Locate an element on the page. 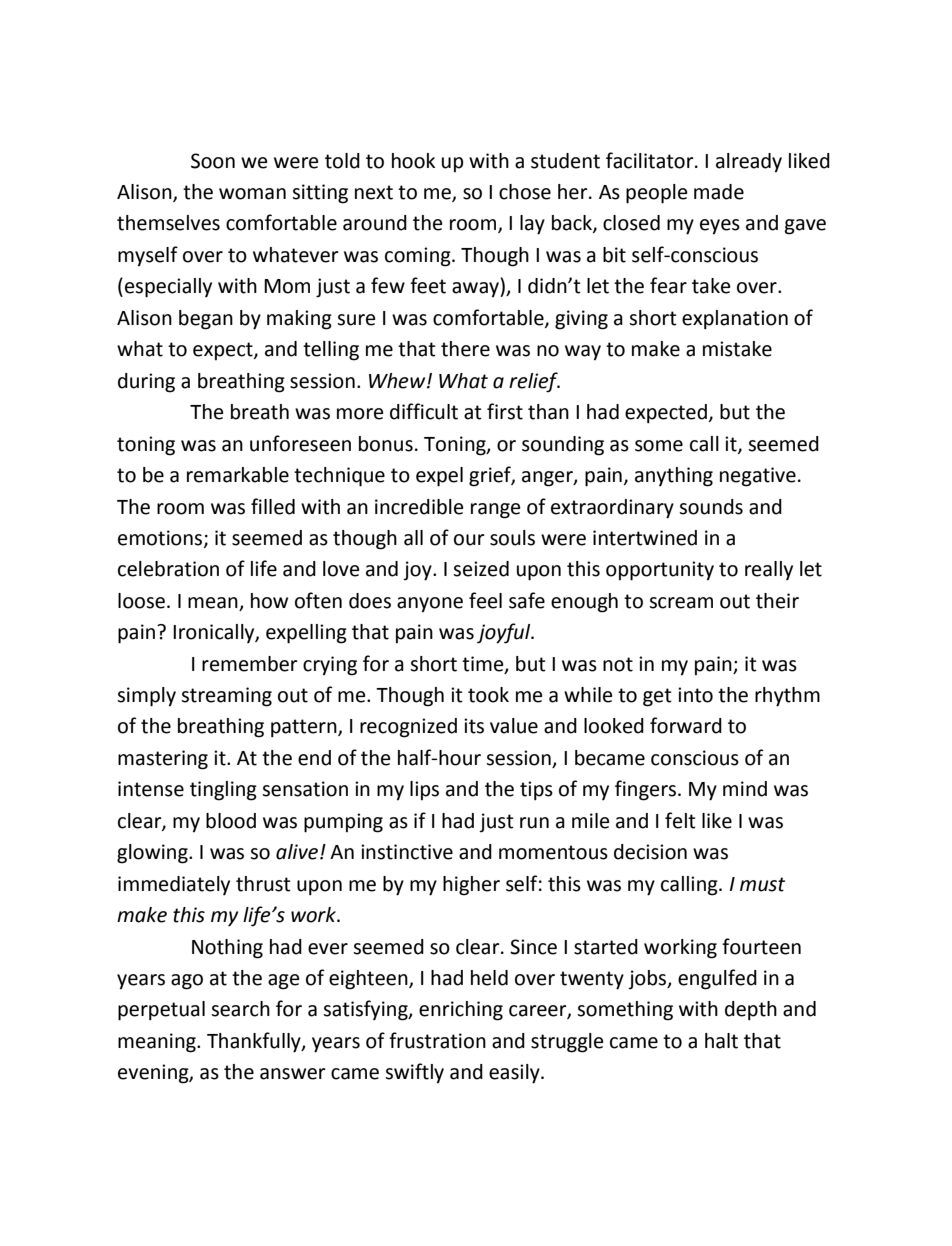 This image has height=1246, width=952. made is located at coordinates (719, 192).
